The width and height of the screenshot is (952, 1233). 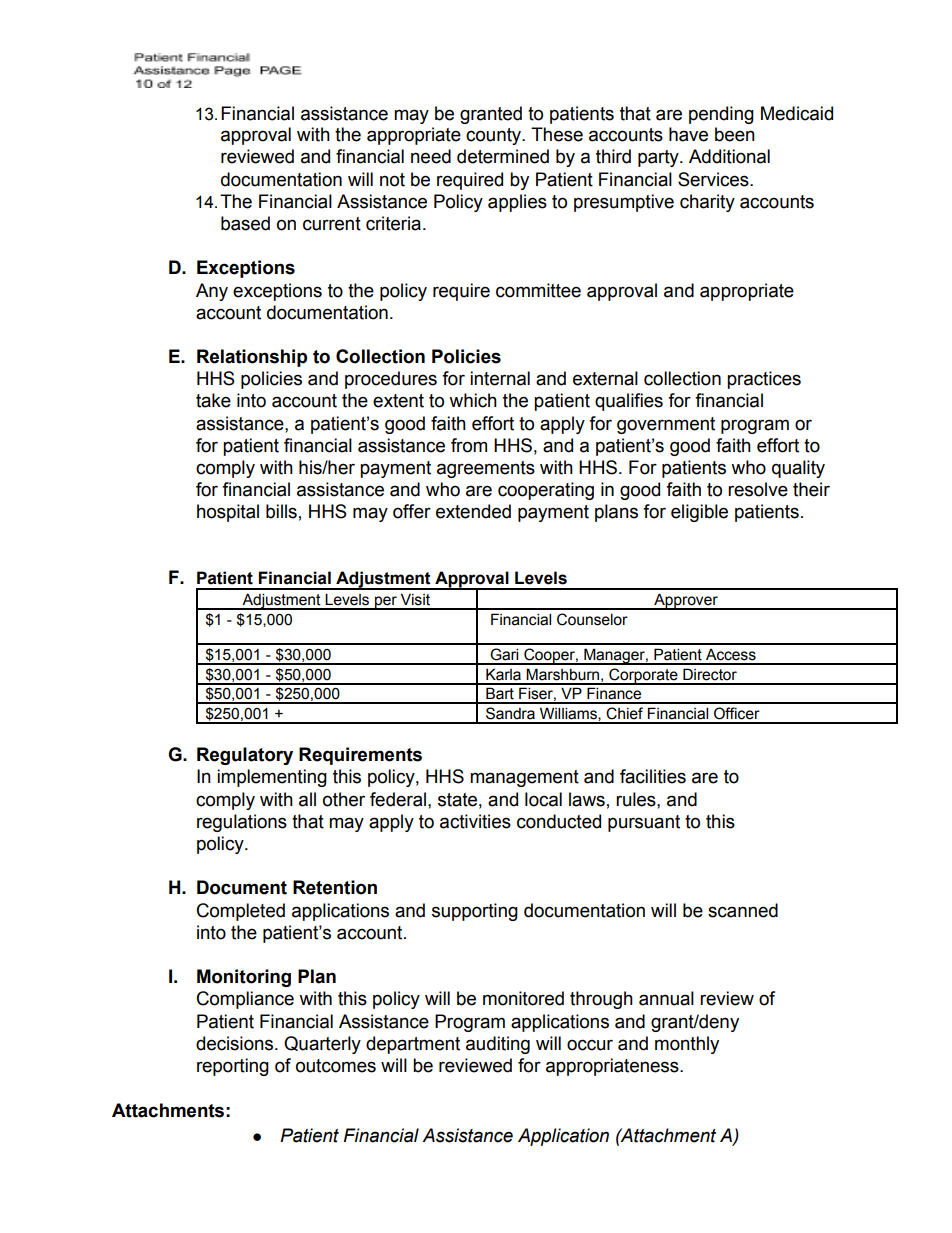 I want to click on based, so click(x=245, y=223).
